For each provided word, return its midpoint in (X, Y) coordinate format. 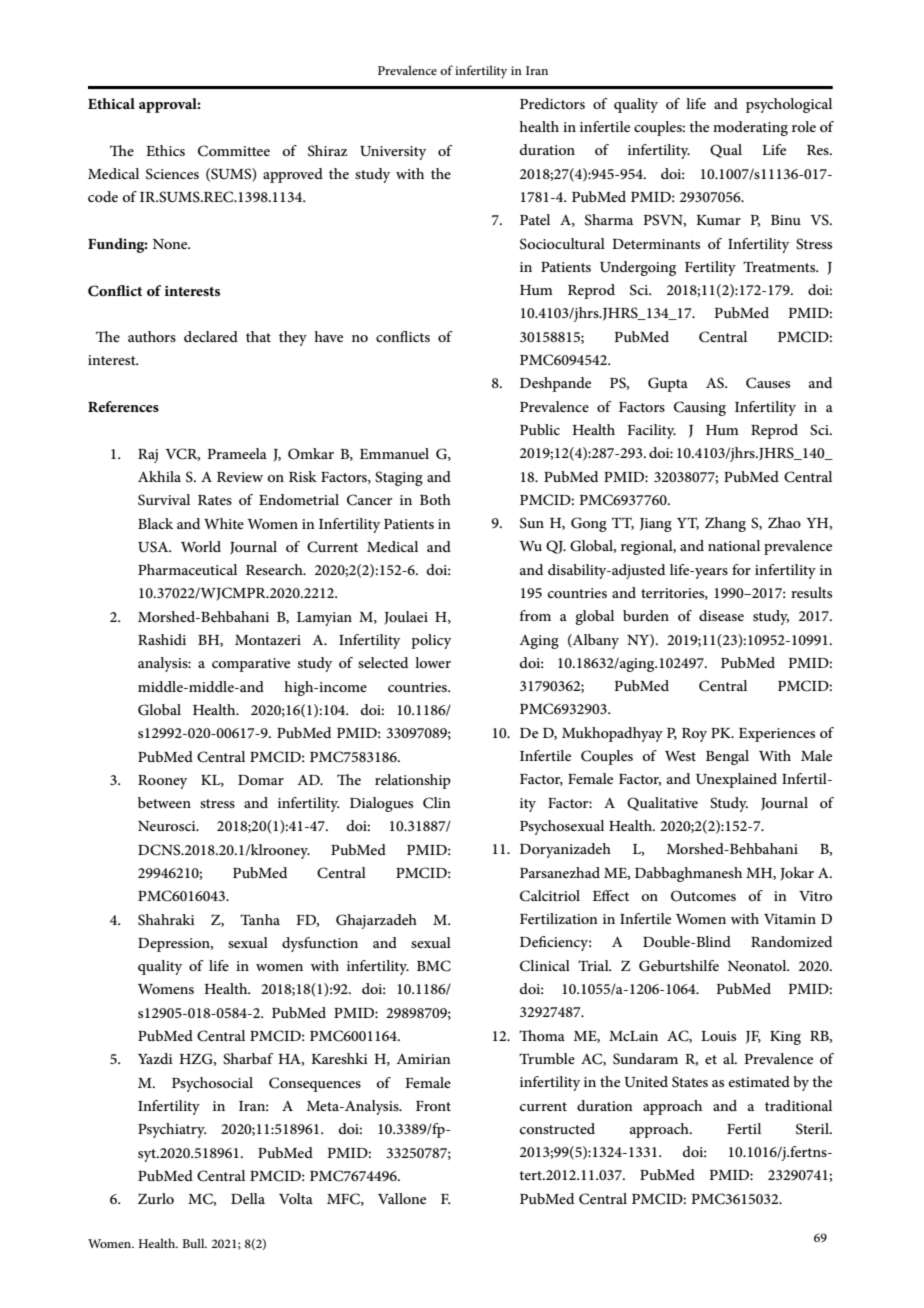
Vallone (402, 1198)
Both (435, 499)
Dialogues (381, 804)
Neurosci (168, 826)
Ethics (165, 150)
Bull (194, 1243)
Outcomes (703, 896)
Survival (164, 500)
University (393, 153)
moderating (750, 128)
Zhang (725, 524)
